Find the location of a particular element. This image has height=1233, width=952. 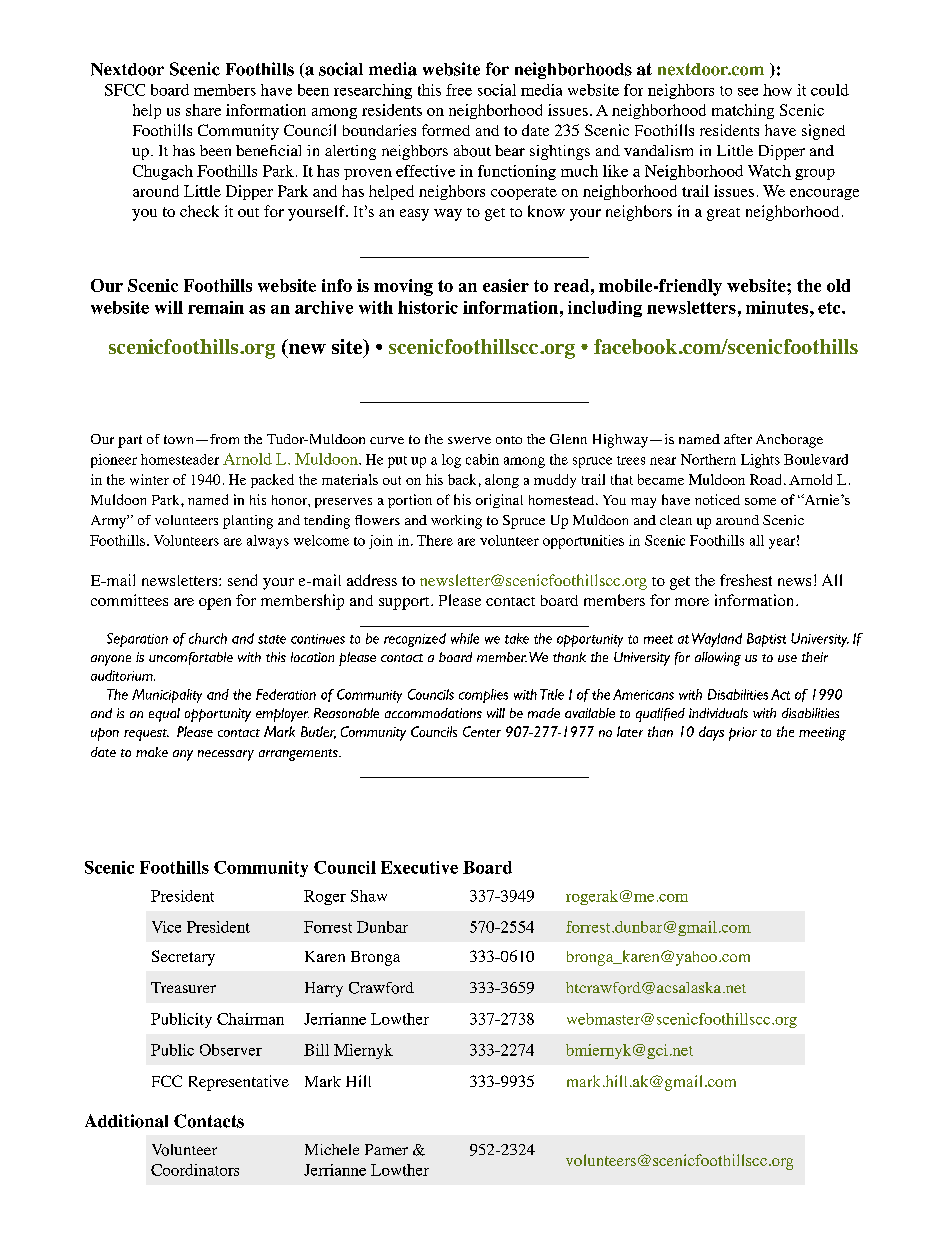

remain is located at coordinates (216, 307).
